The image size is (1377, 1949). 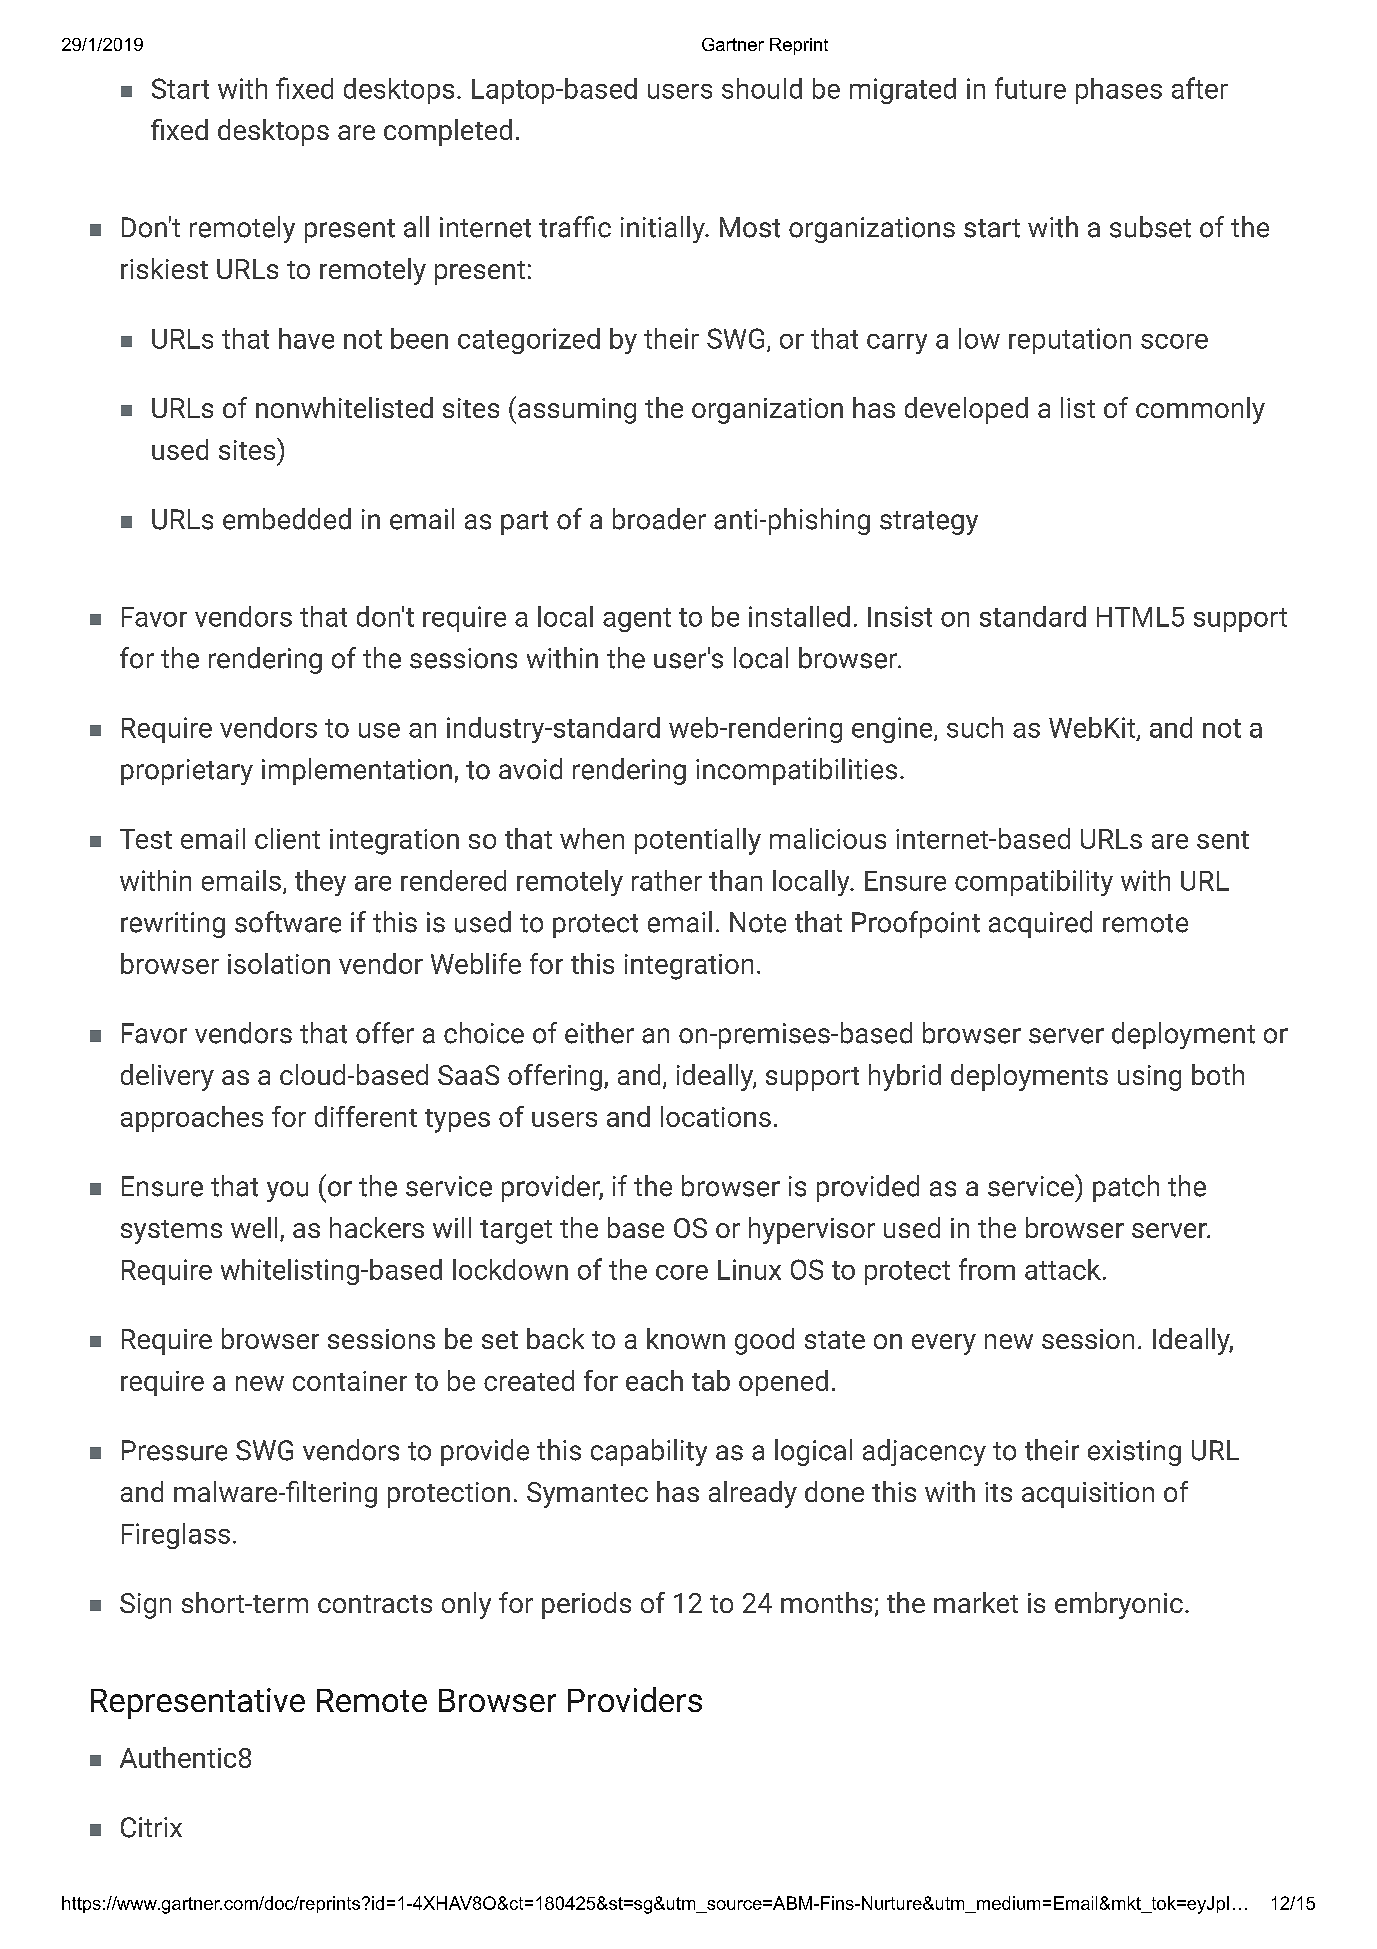 I want to click on broader, so click(x=659, y=519).
